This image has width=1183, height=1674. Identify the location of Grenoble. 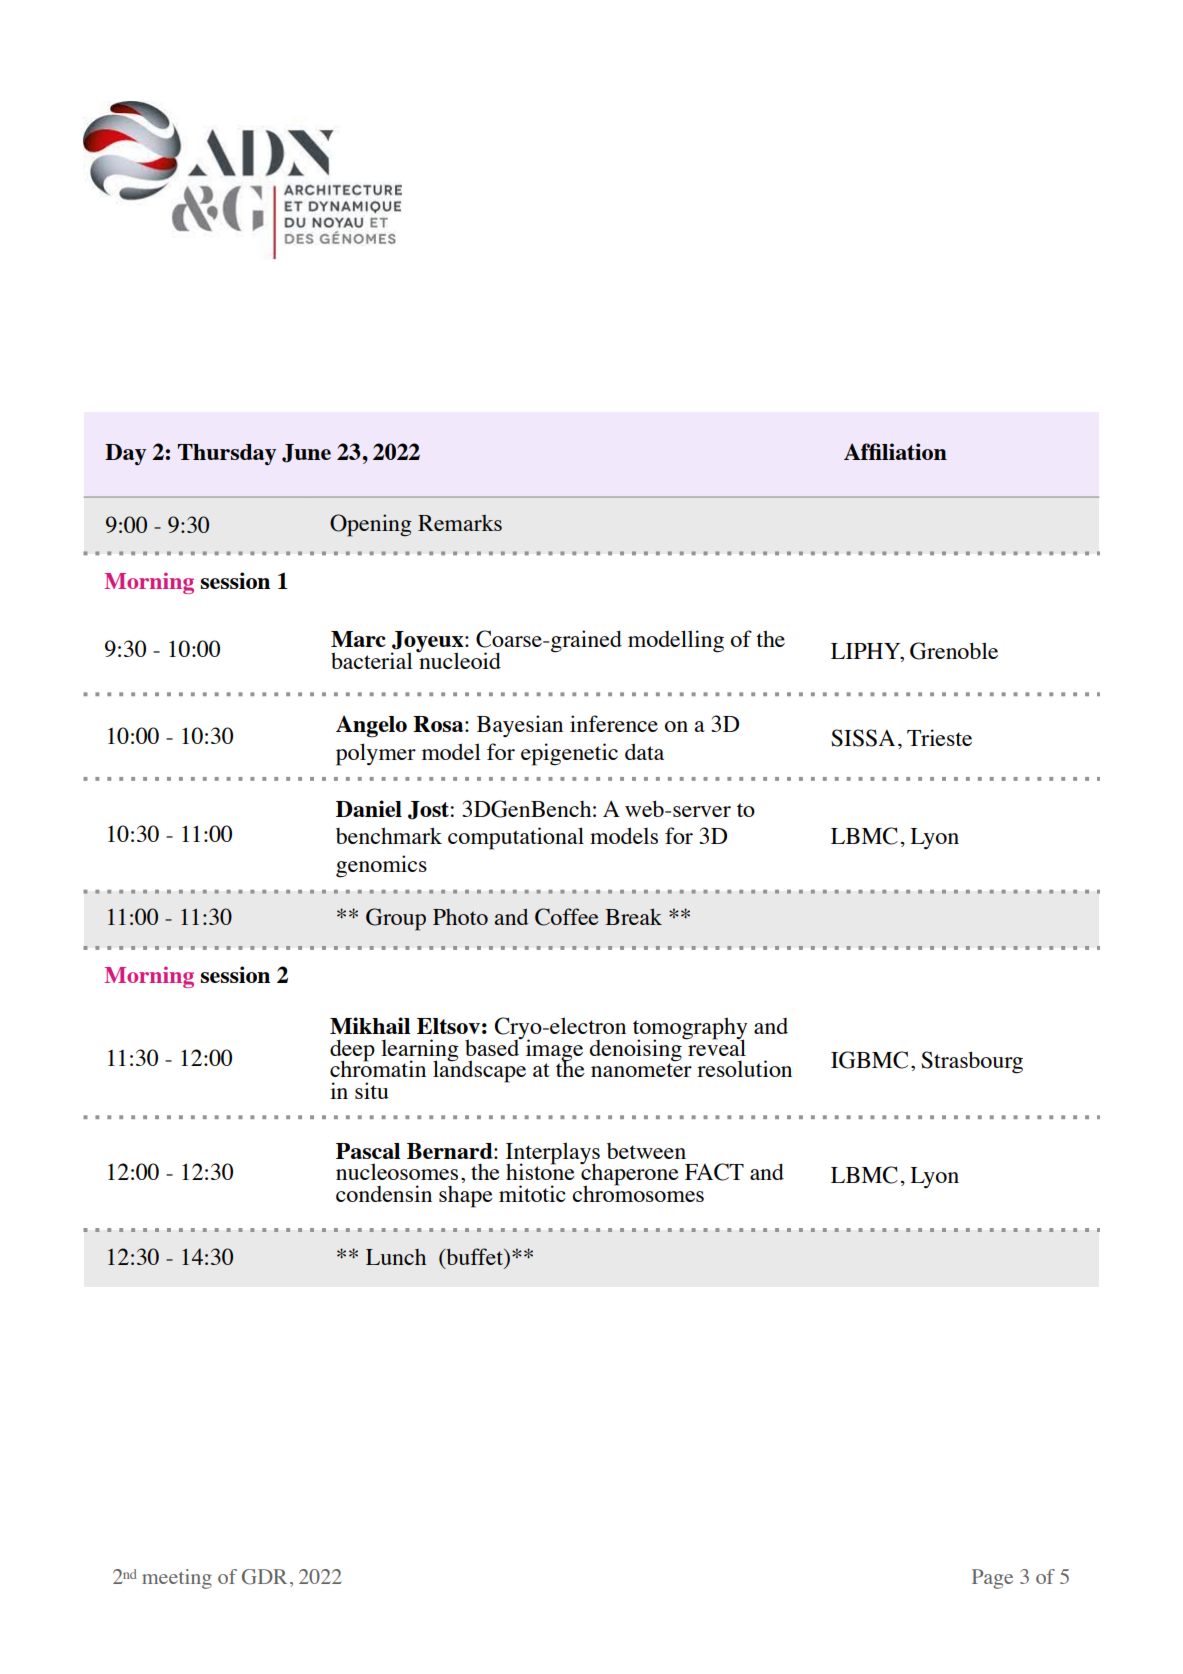
(954, 651).
